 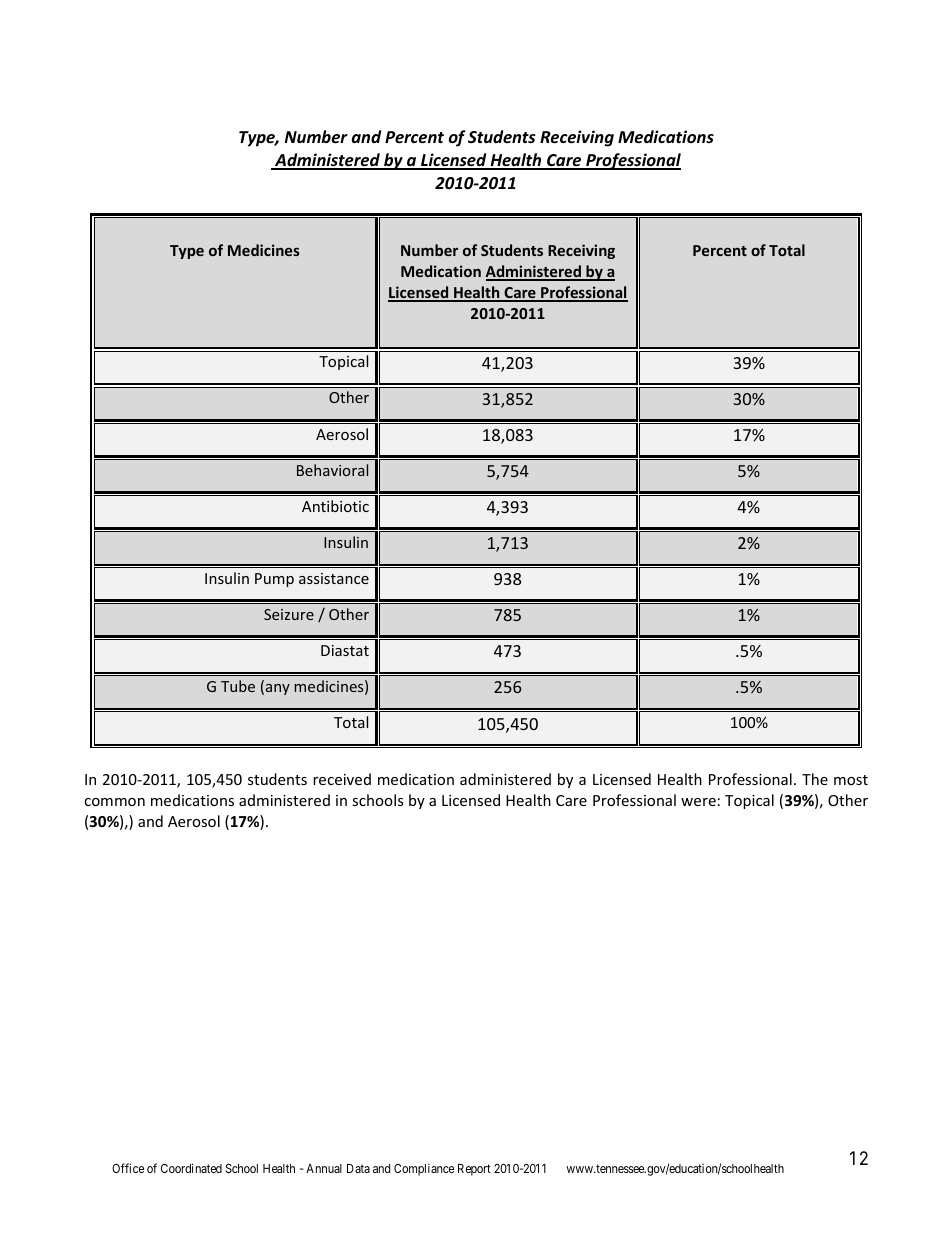 What do you see at coordinates (238, 686) in the screenshot?
I see `Tube` at bounding box center [238, 686].
